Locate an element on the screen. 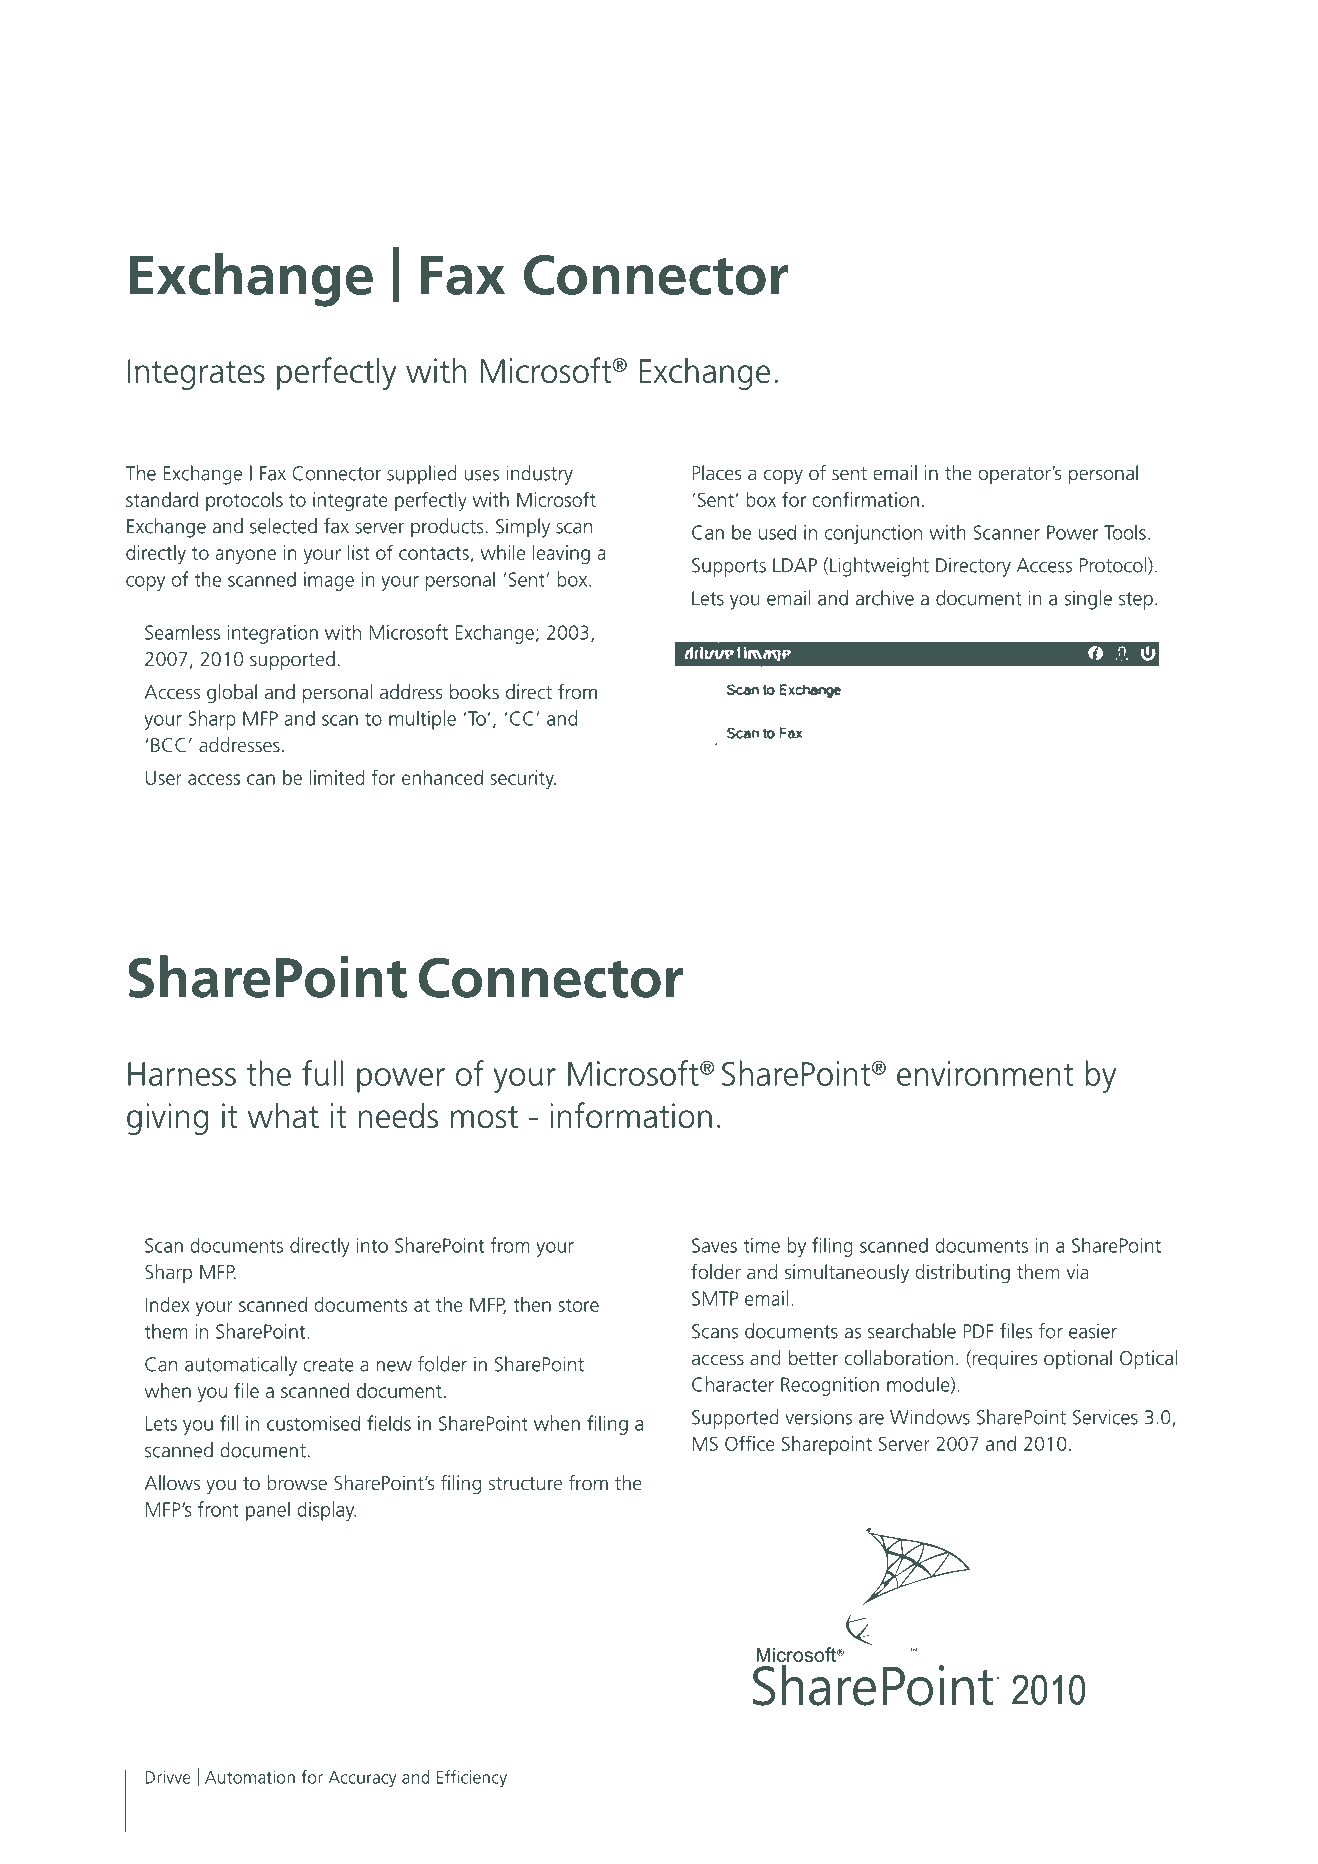 This screenshot has width=1318, height=1864. environment is located at coordinates (985, 1073).
